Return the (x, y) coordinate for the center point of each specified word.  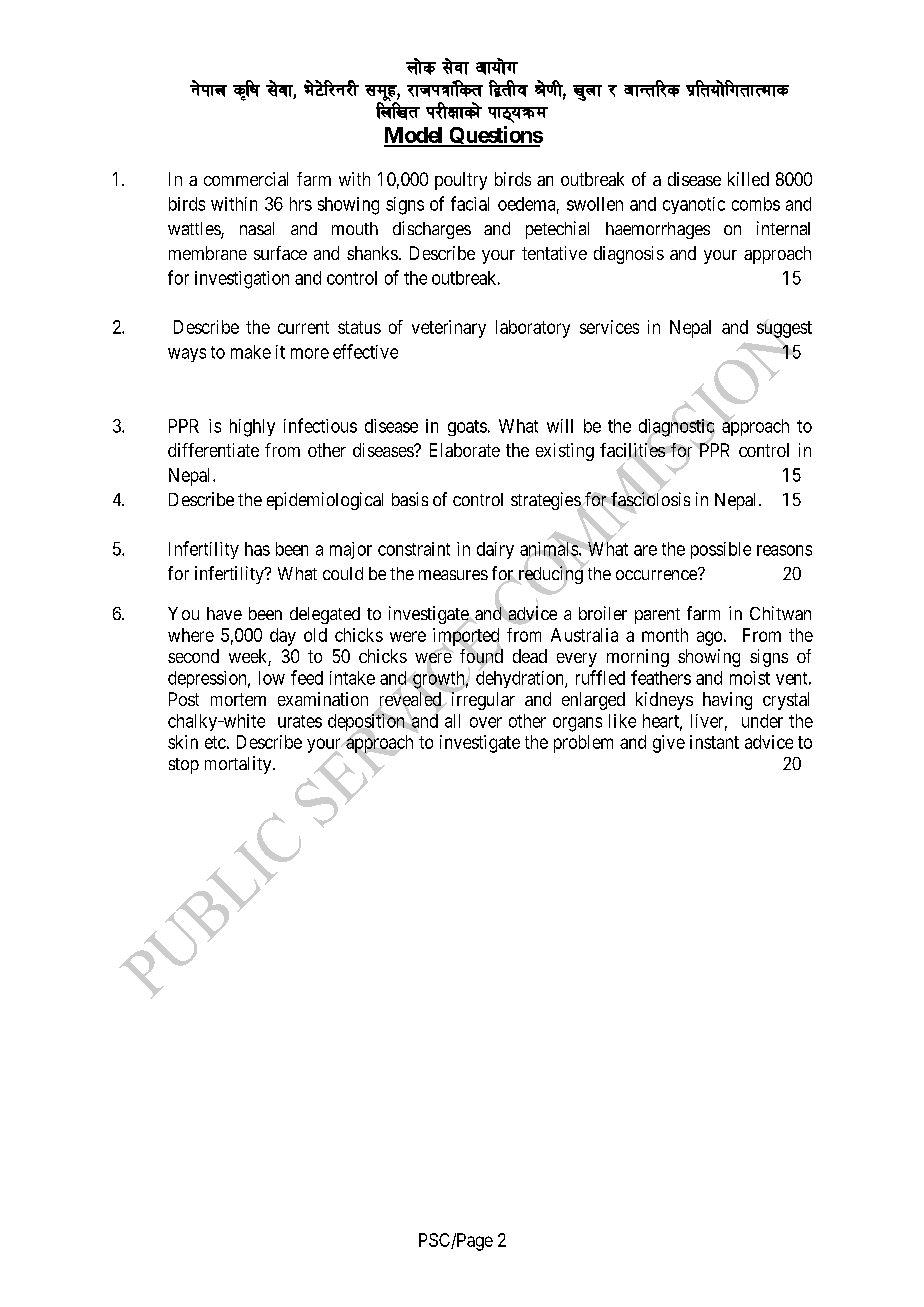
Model (414, 136)
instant (714, 742)
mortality (239, 765)
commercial (246, 179)
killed (748, 179)
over (486, 722)
